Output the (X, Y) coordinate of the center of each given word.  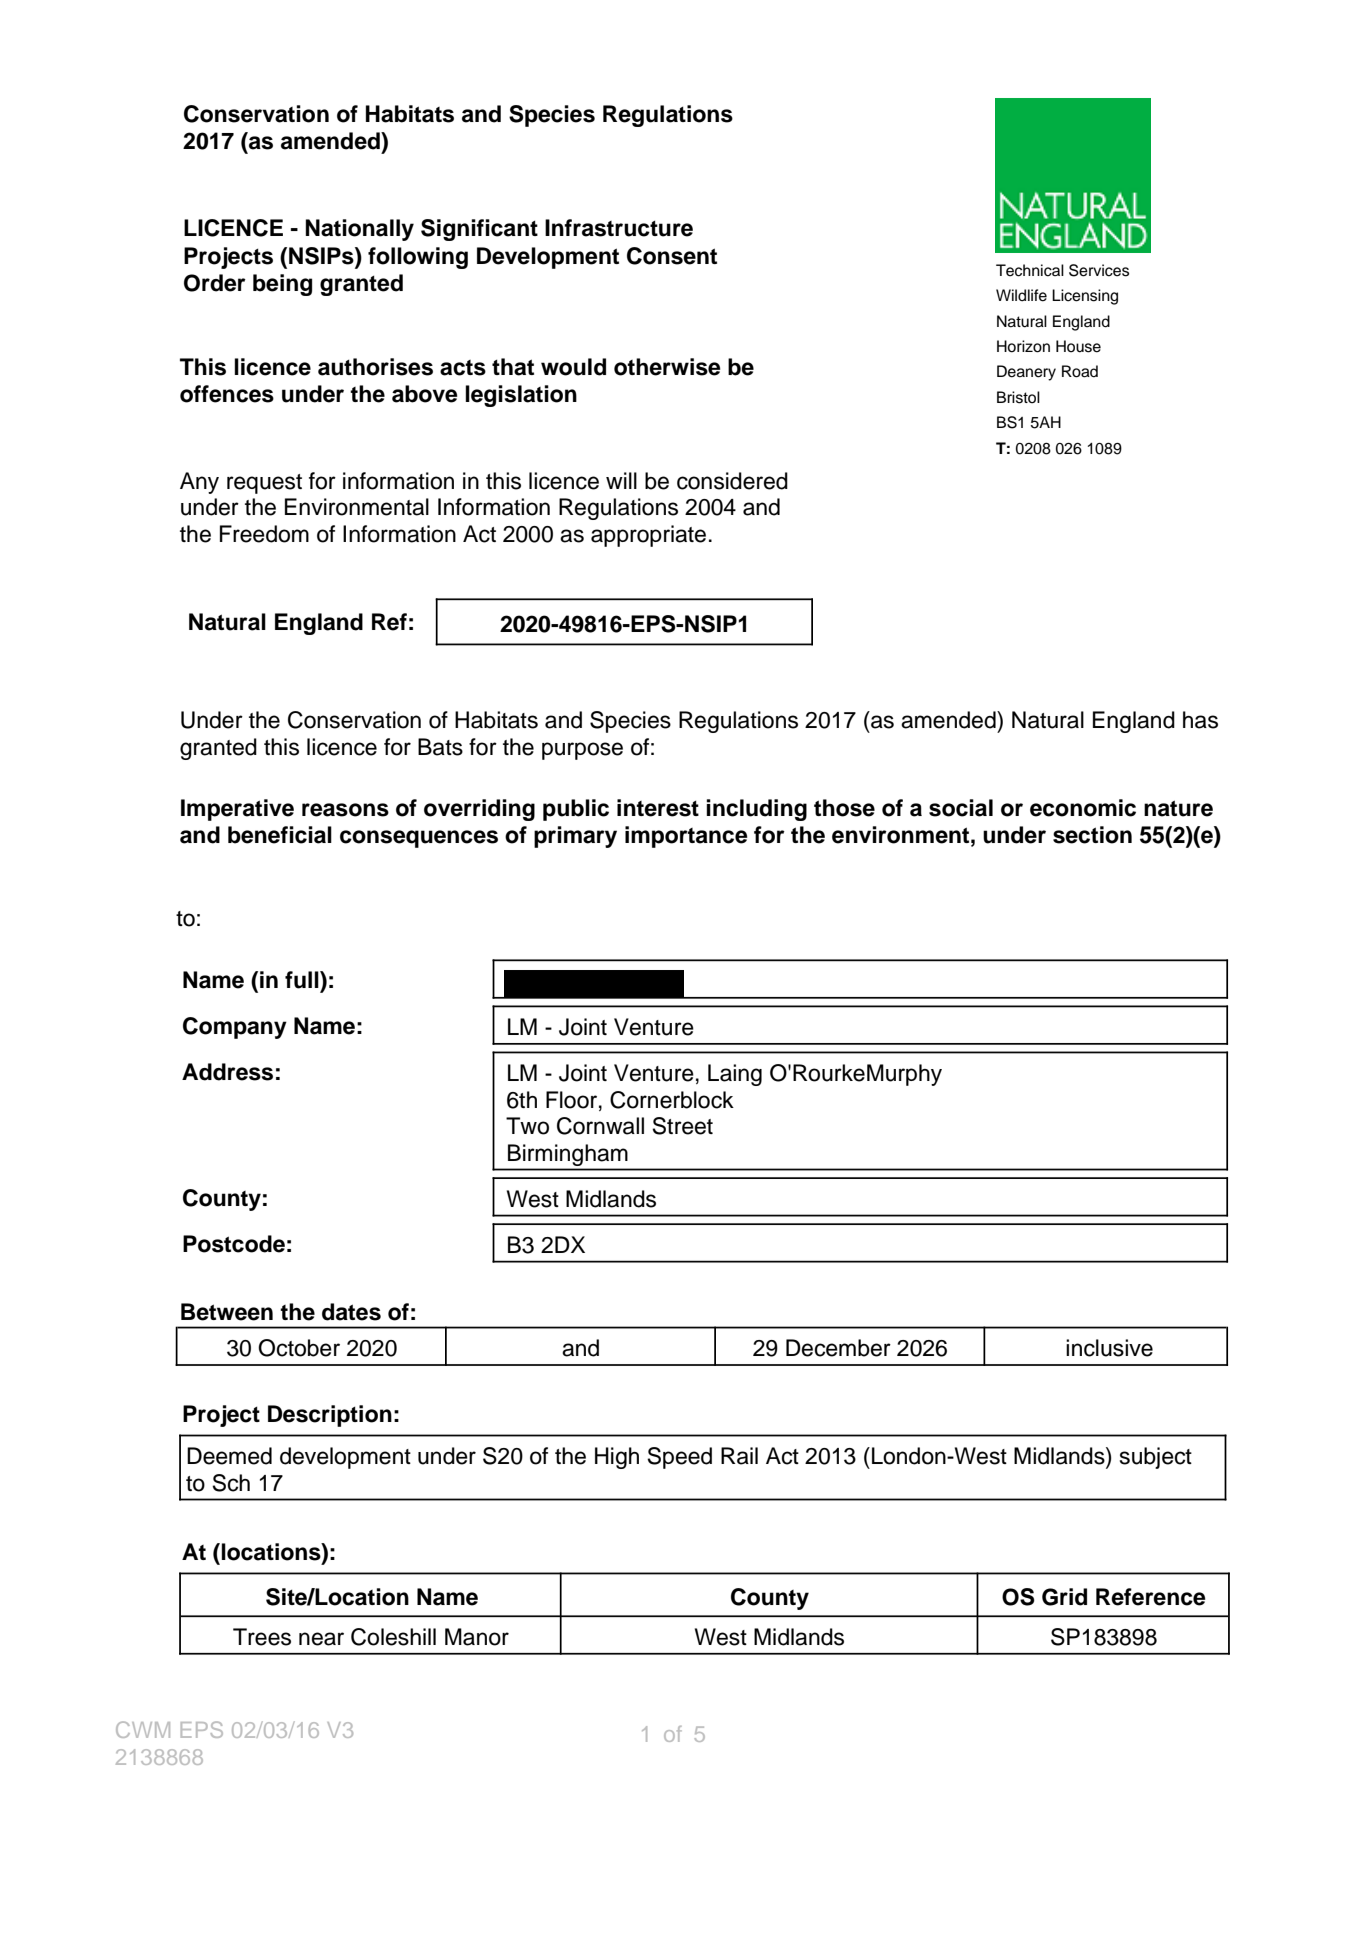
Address (227, 1072)
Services (1099, 270)
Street (682, 1126)
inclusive (1109, 1348)
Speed (679, 1458)
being (282, 285)
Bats (440, 747)
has (1200, 720)
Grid (1064, 1597)
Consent (672, 256)
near (321, 1639)
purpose (582, 751)
